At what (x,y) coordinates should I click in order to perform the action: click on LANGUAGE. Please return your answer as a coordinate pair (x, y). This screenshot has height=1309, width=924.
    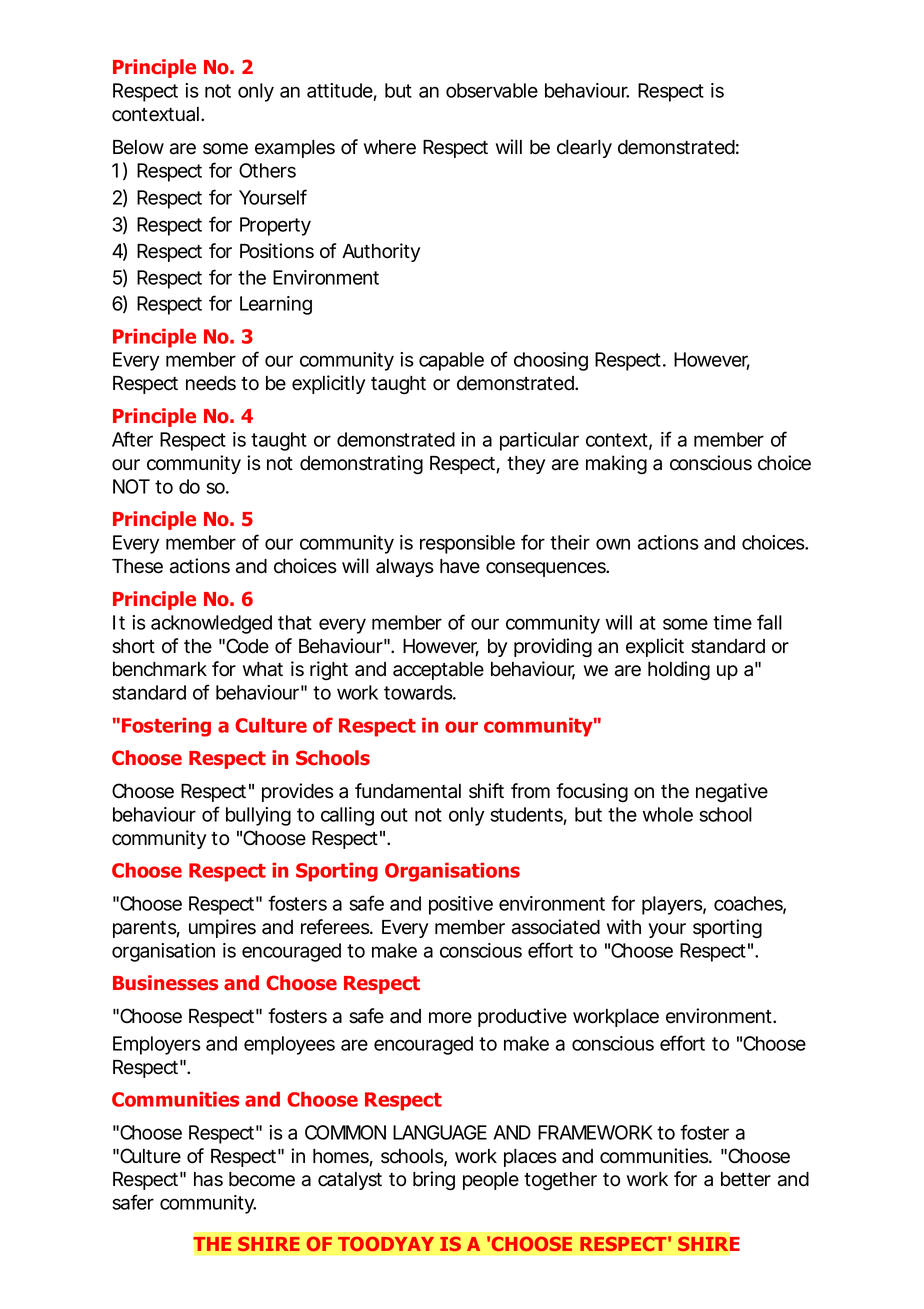
    Looking at the image, I should click on (440, 1132).
